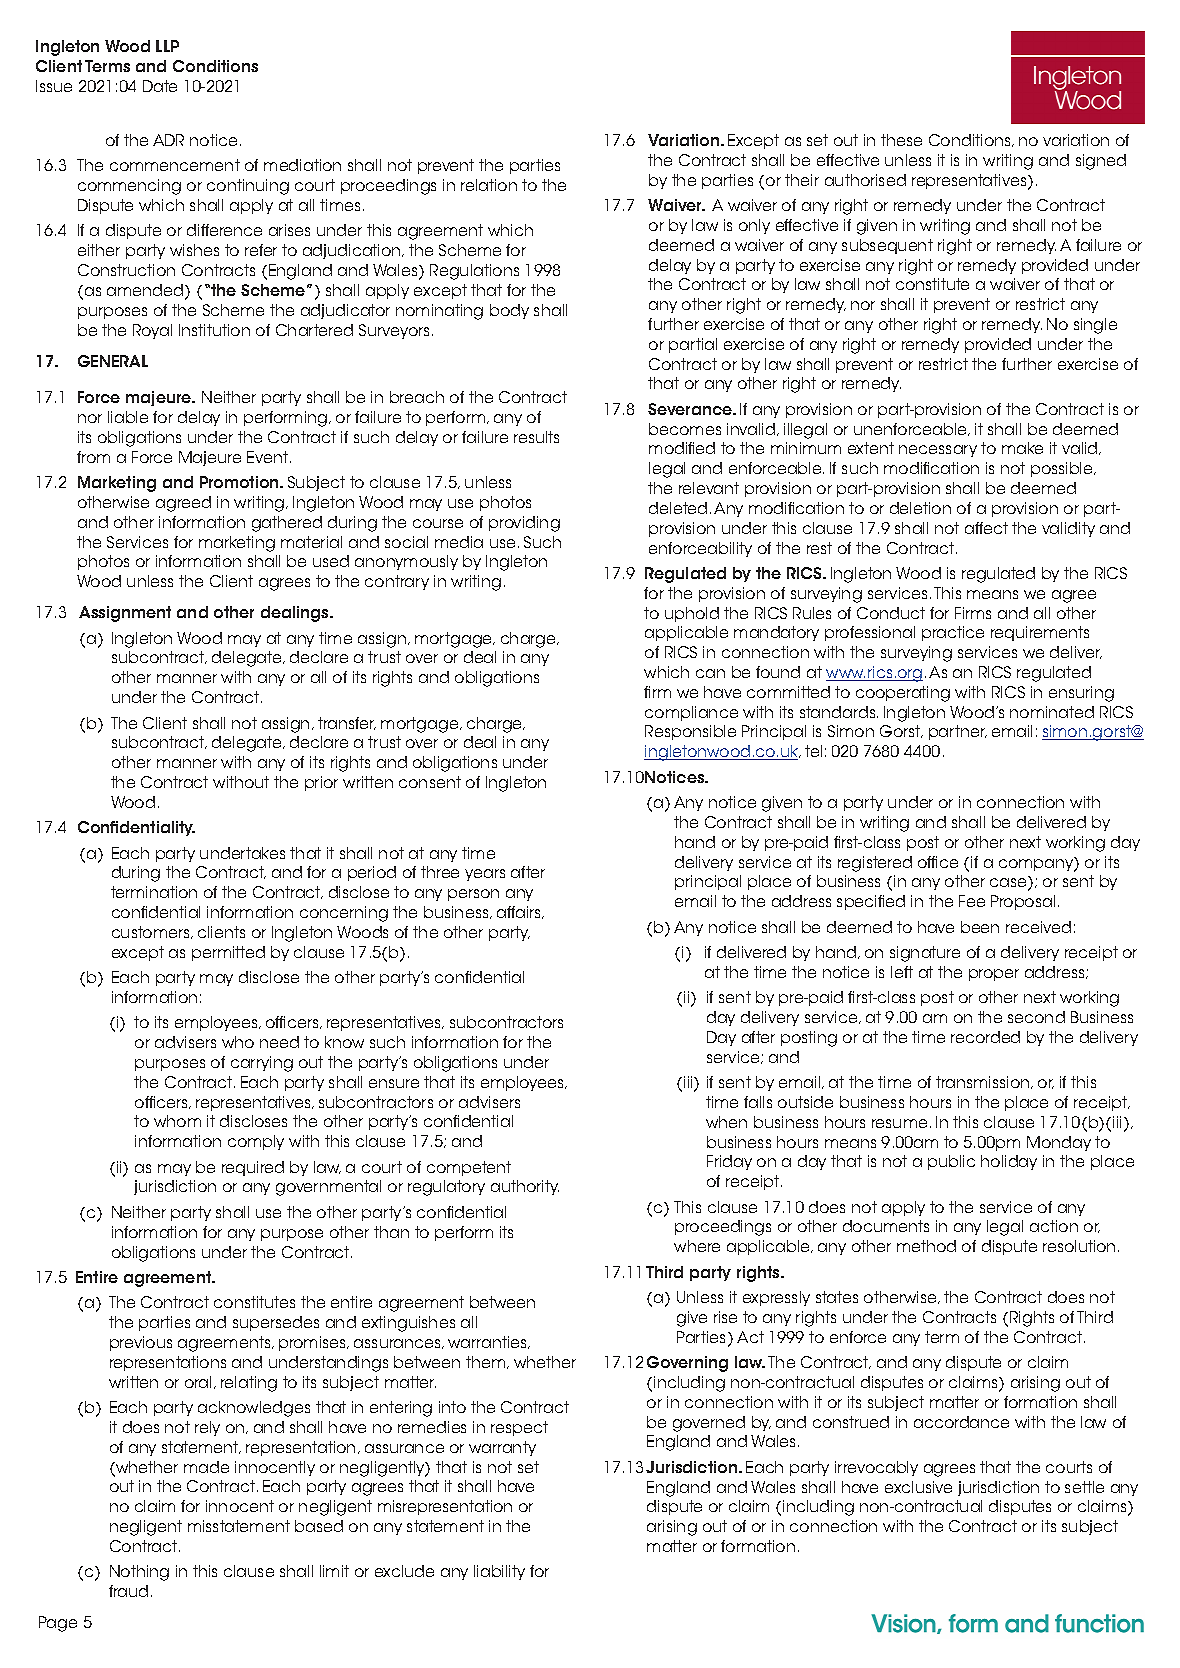  What do you see at coordinates (347, 723) in the screenshot?
I see `transfer` at bounding box center [347, 723].
